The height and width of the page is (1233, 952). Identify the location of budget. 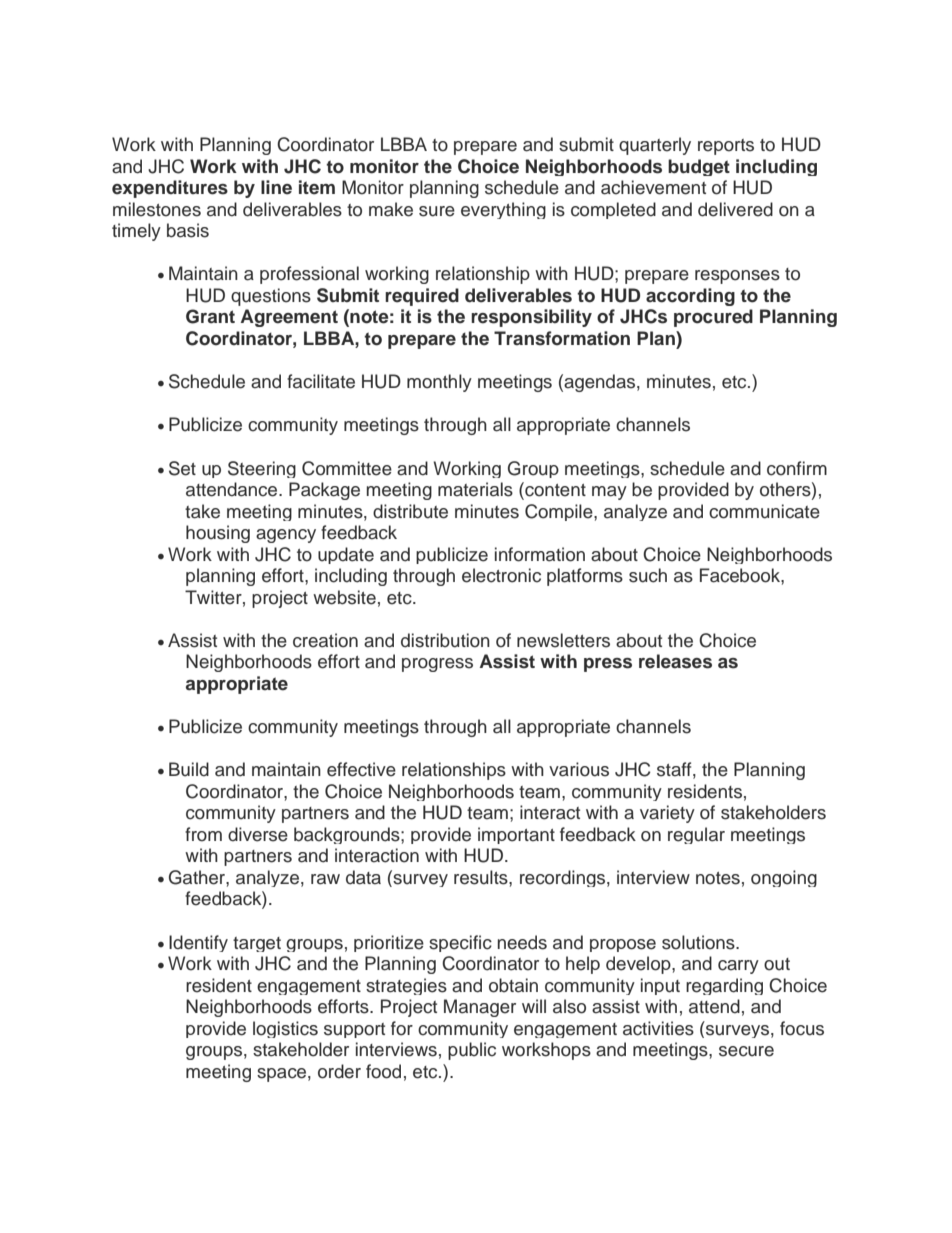
(699, 167).
